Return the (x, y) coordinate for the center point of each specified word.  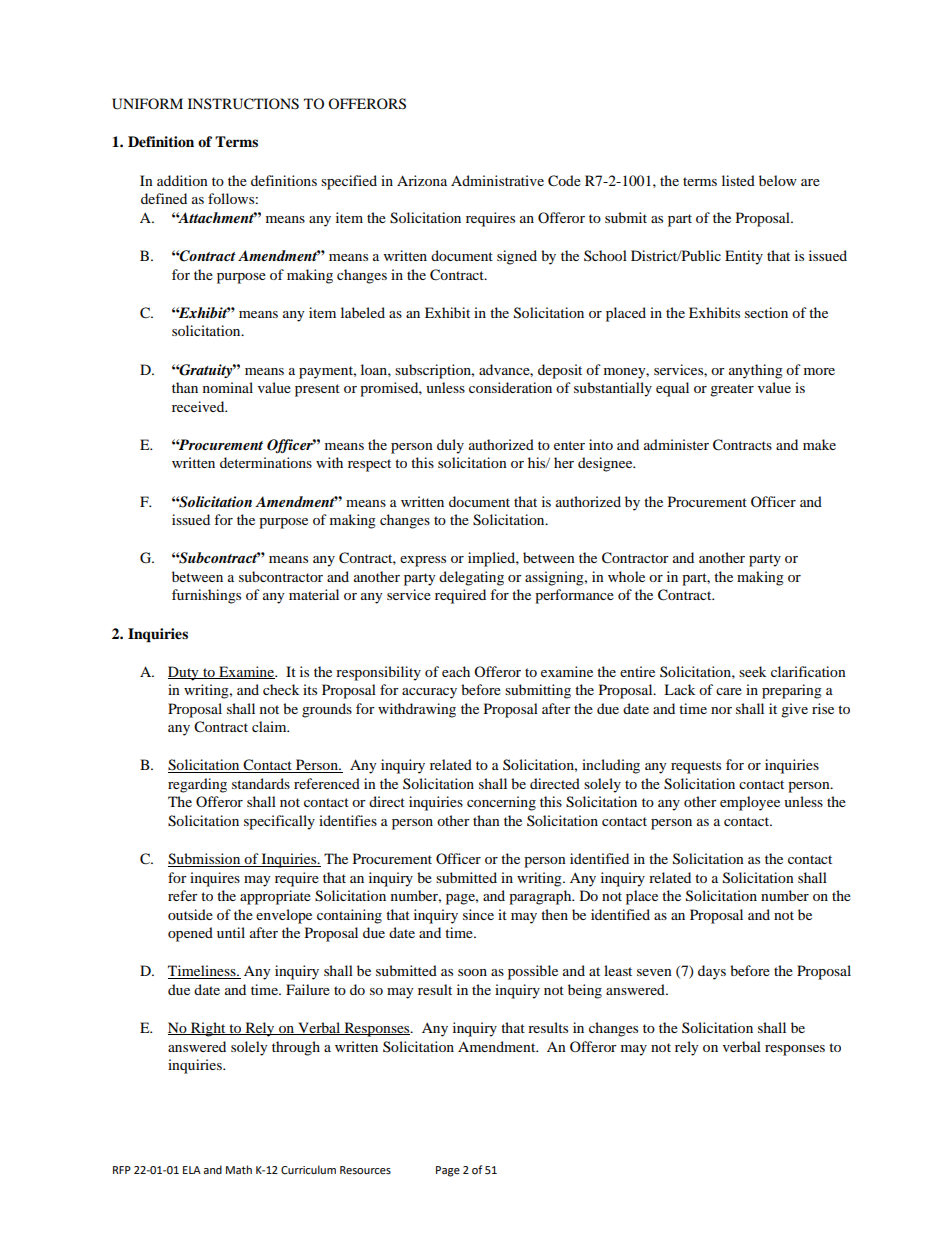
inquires (215, 879)
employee (750, 803)
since (478, 914)
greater (732, 390)
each (456, 671)
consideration (510, 387)
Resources (365, 1170)
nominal (228, 387)
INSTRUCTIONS (243, 104)
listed (738, 180)
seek (752, 671)
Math (239, 1169)
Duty (184, 673)
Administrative (497, 180)
